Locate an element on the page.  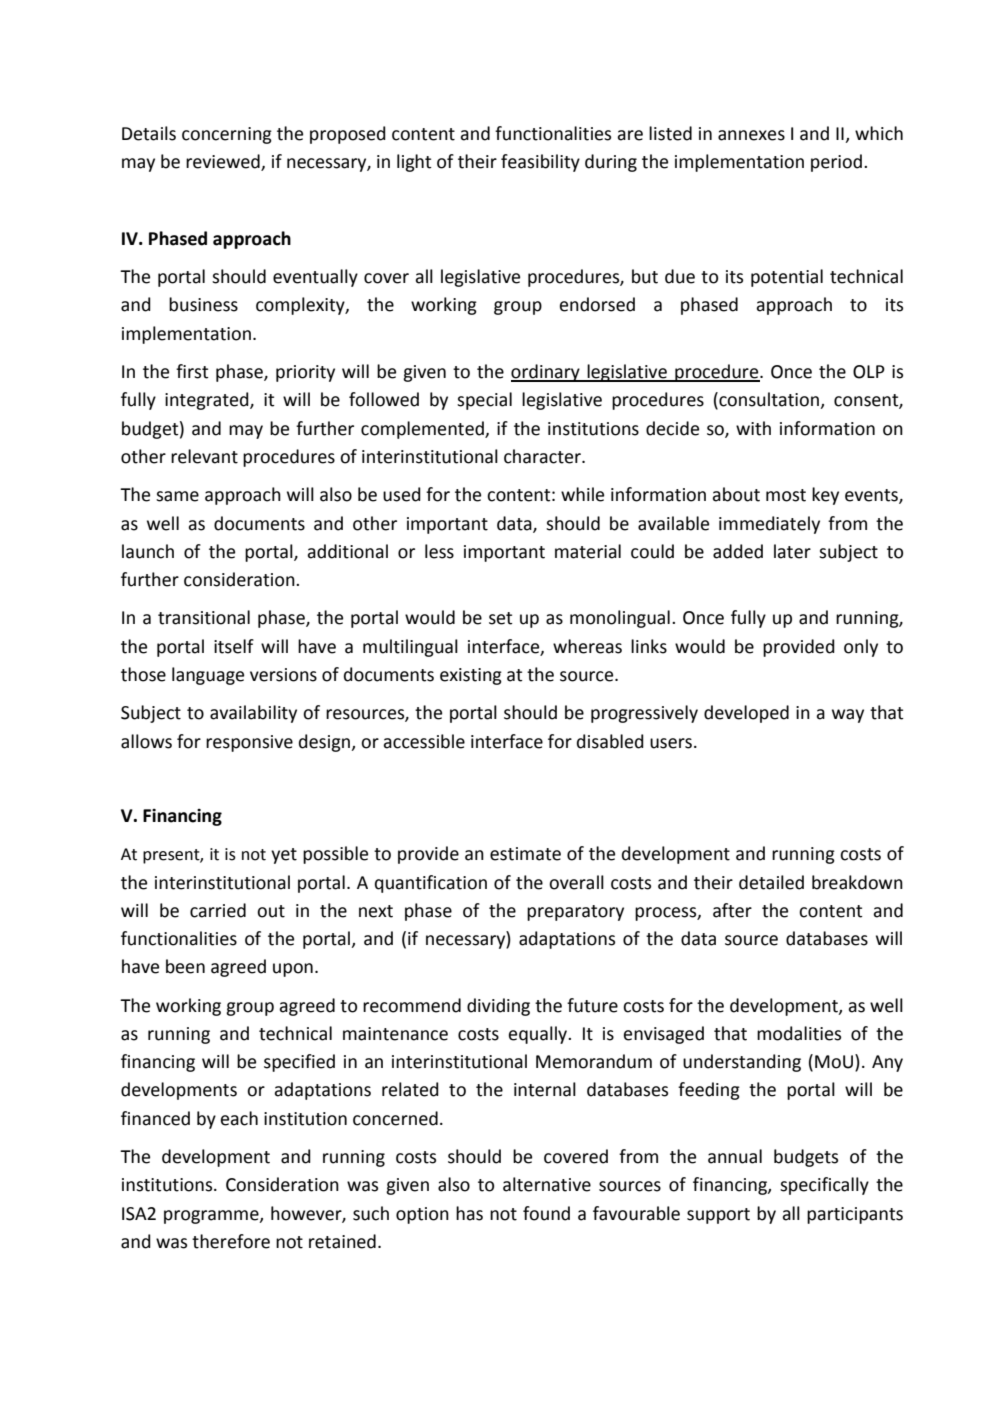
language is located at coordinates (208, 676).
